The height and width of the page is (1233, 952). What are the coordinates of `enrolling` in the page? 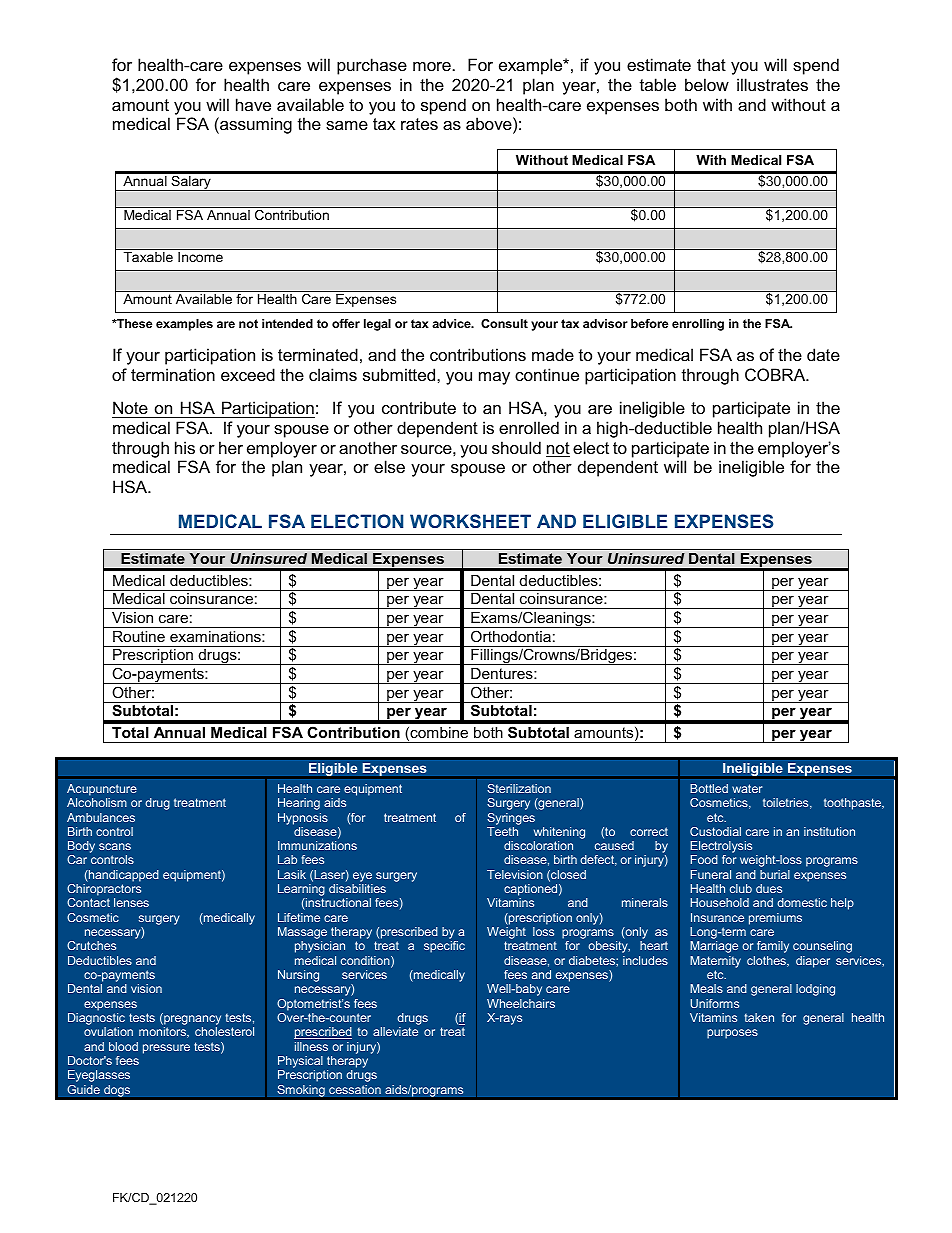 It's located at (698, 325).
